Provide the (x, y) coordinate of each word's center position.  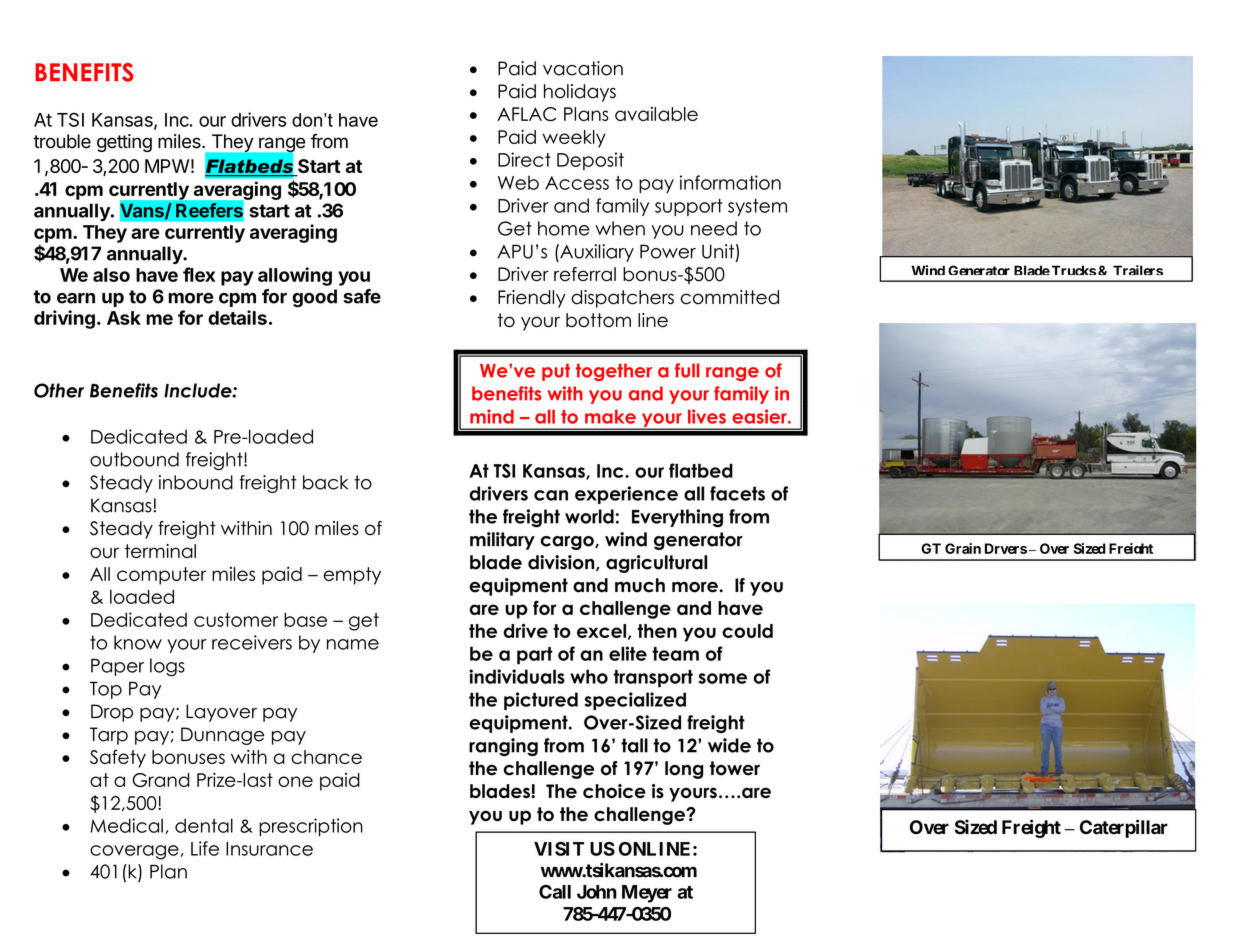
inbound (196, 482)
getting (124, 143)
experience (626, 495)
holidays (580, 93)
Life (205, 848)
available (656, 114)
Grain (963, 548)
